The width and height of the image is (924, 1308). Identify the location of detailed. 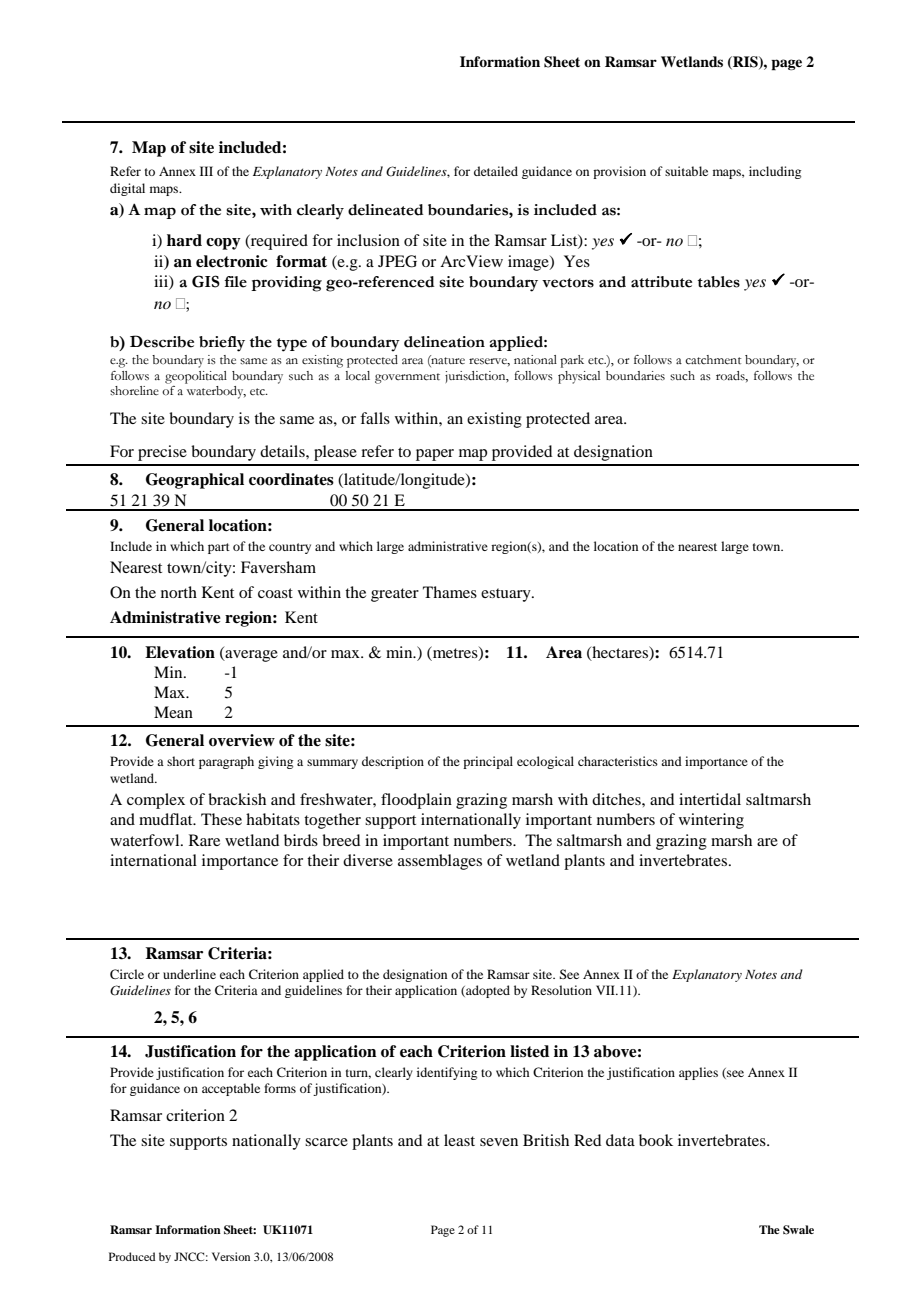
(496, 171).
